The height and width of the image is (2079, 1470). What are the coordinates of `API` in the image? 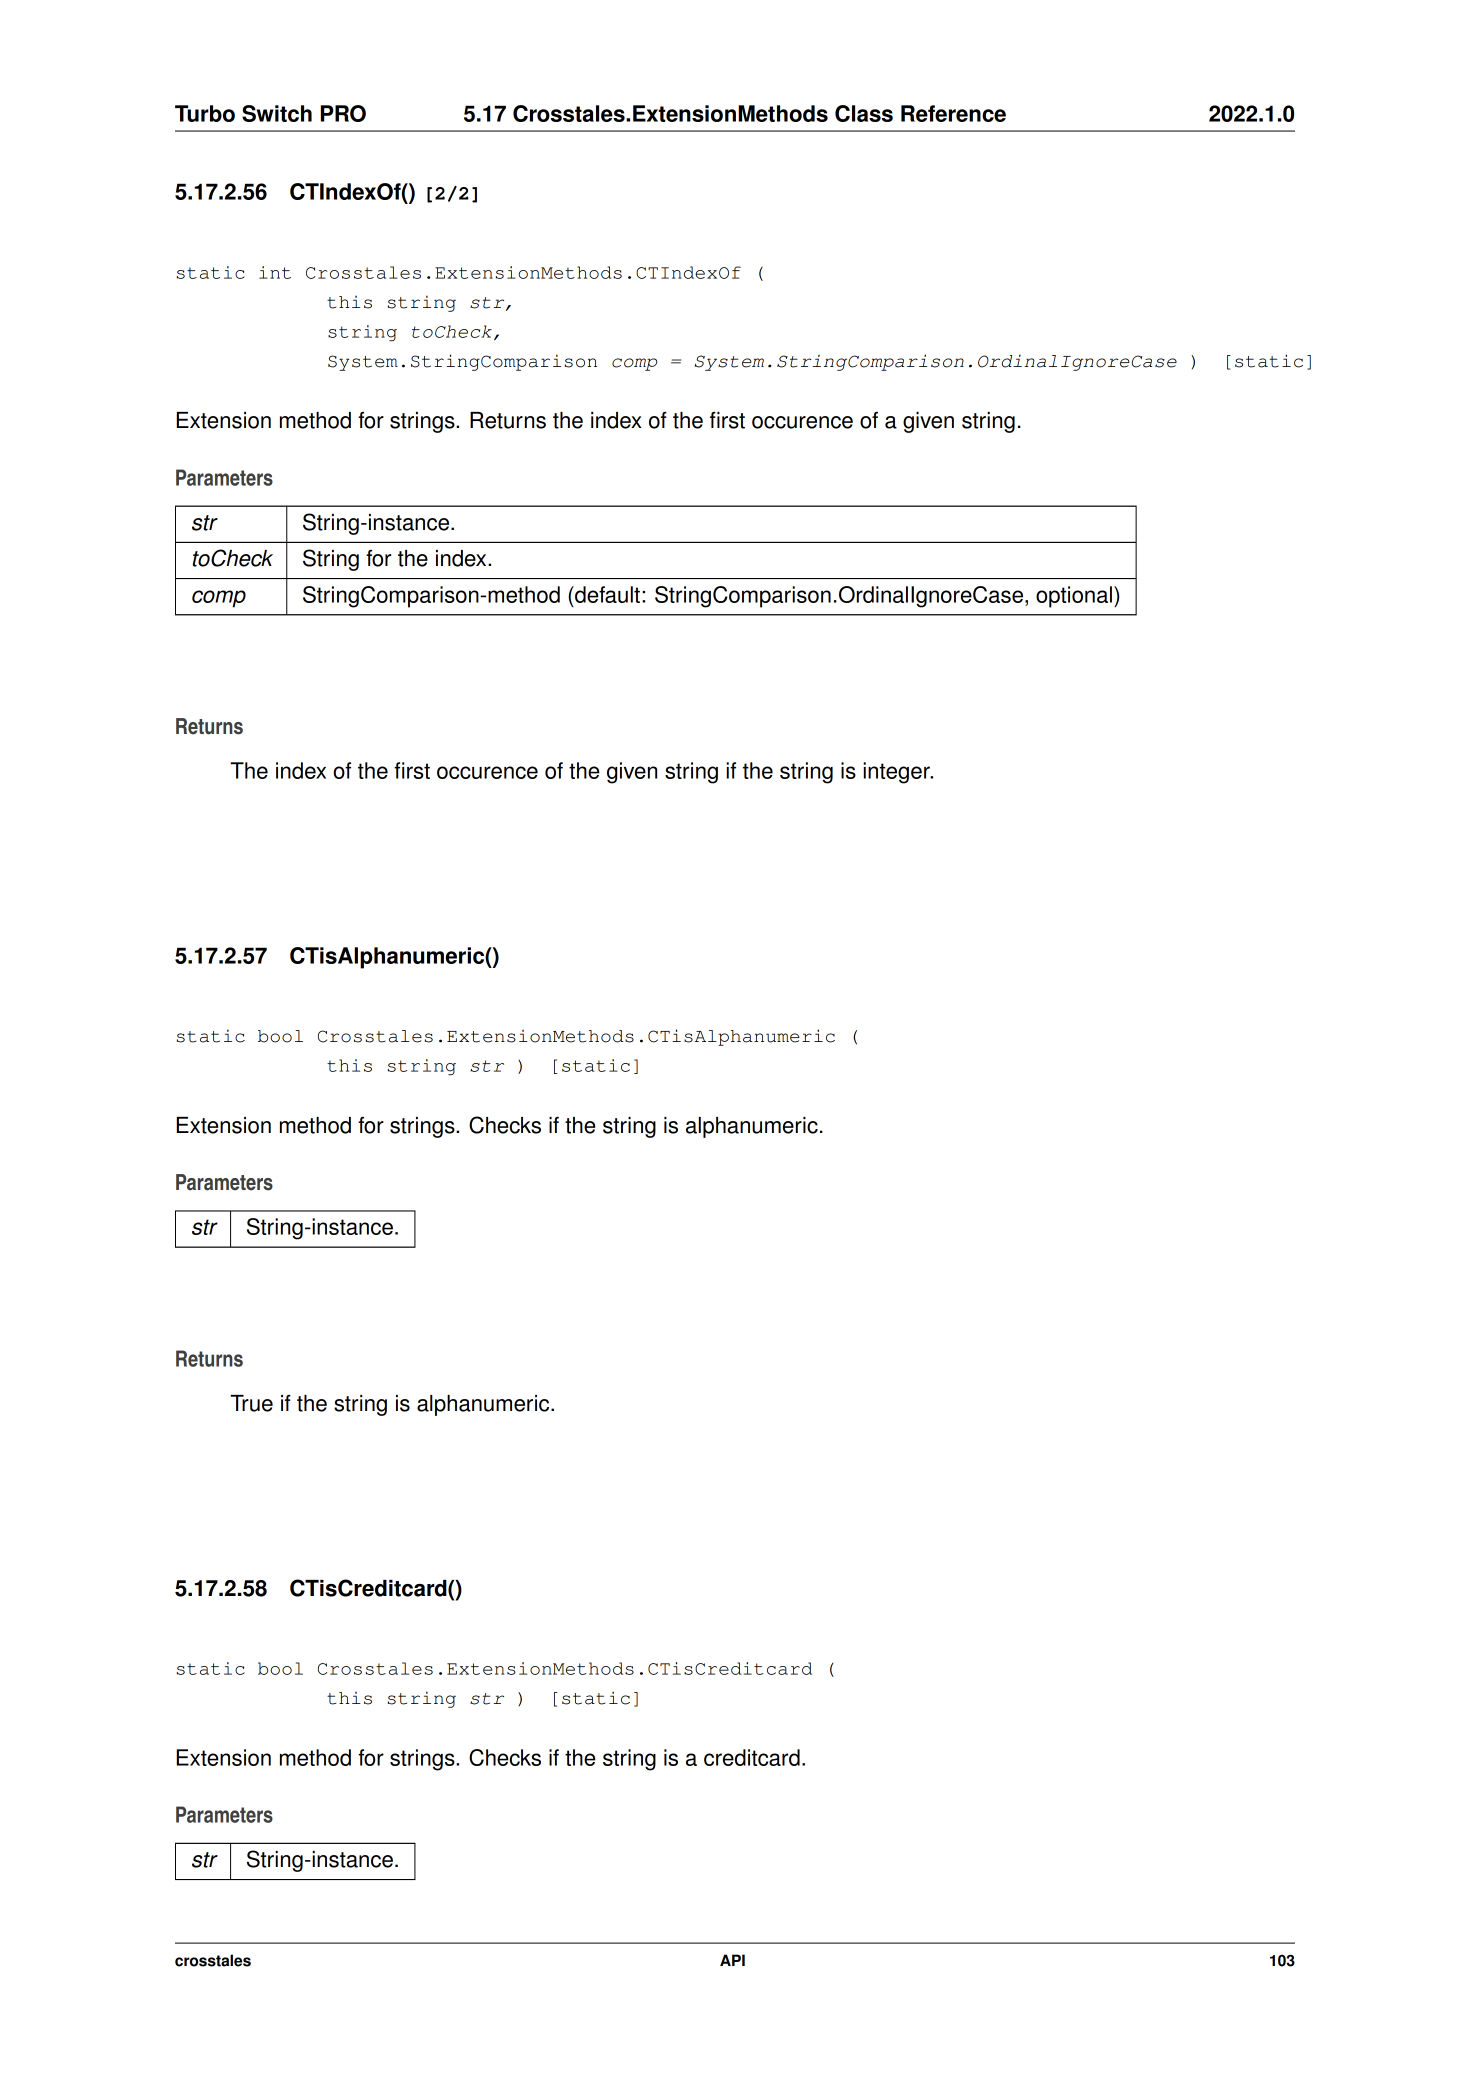 It's located at (732, 1960).
